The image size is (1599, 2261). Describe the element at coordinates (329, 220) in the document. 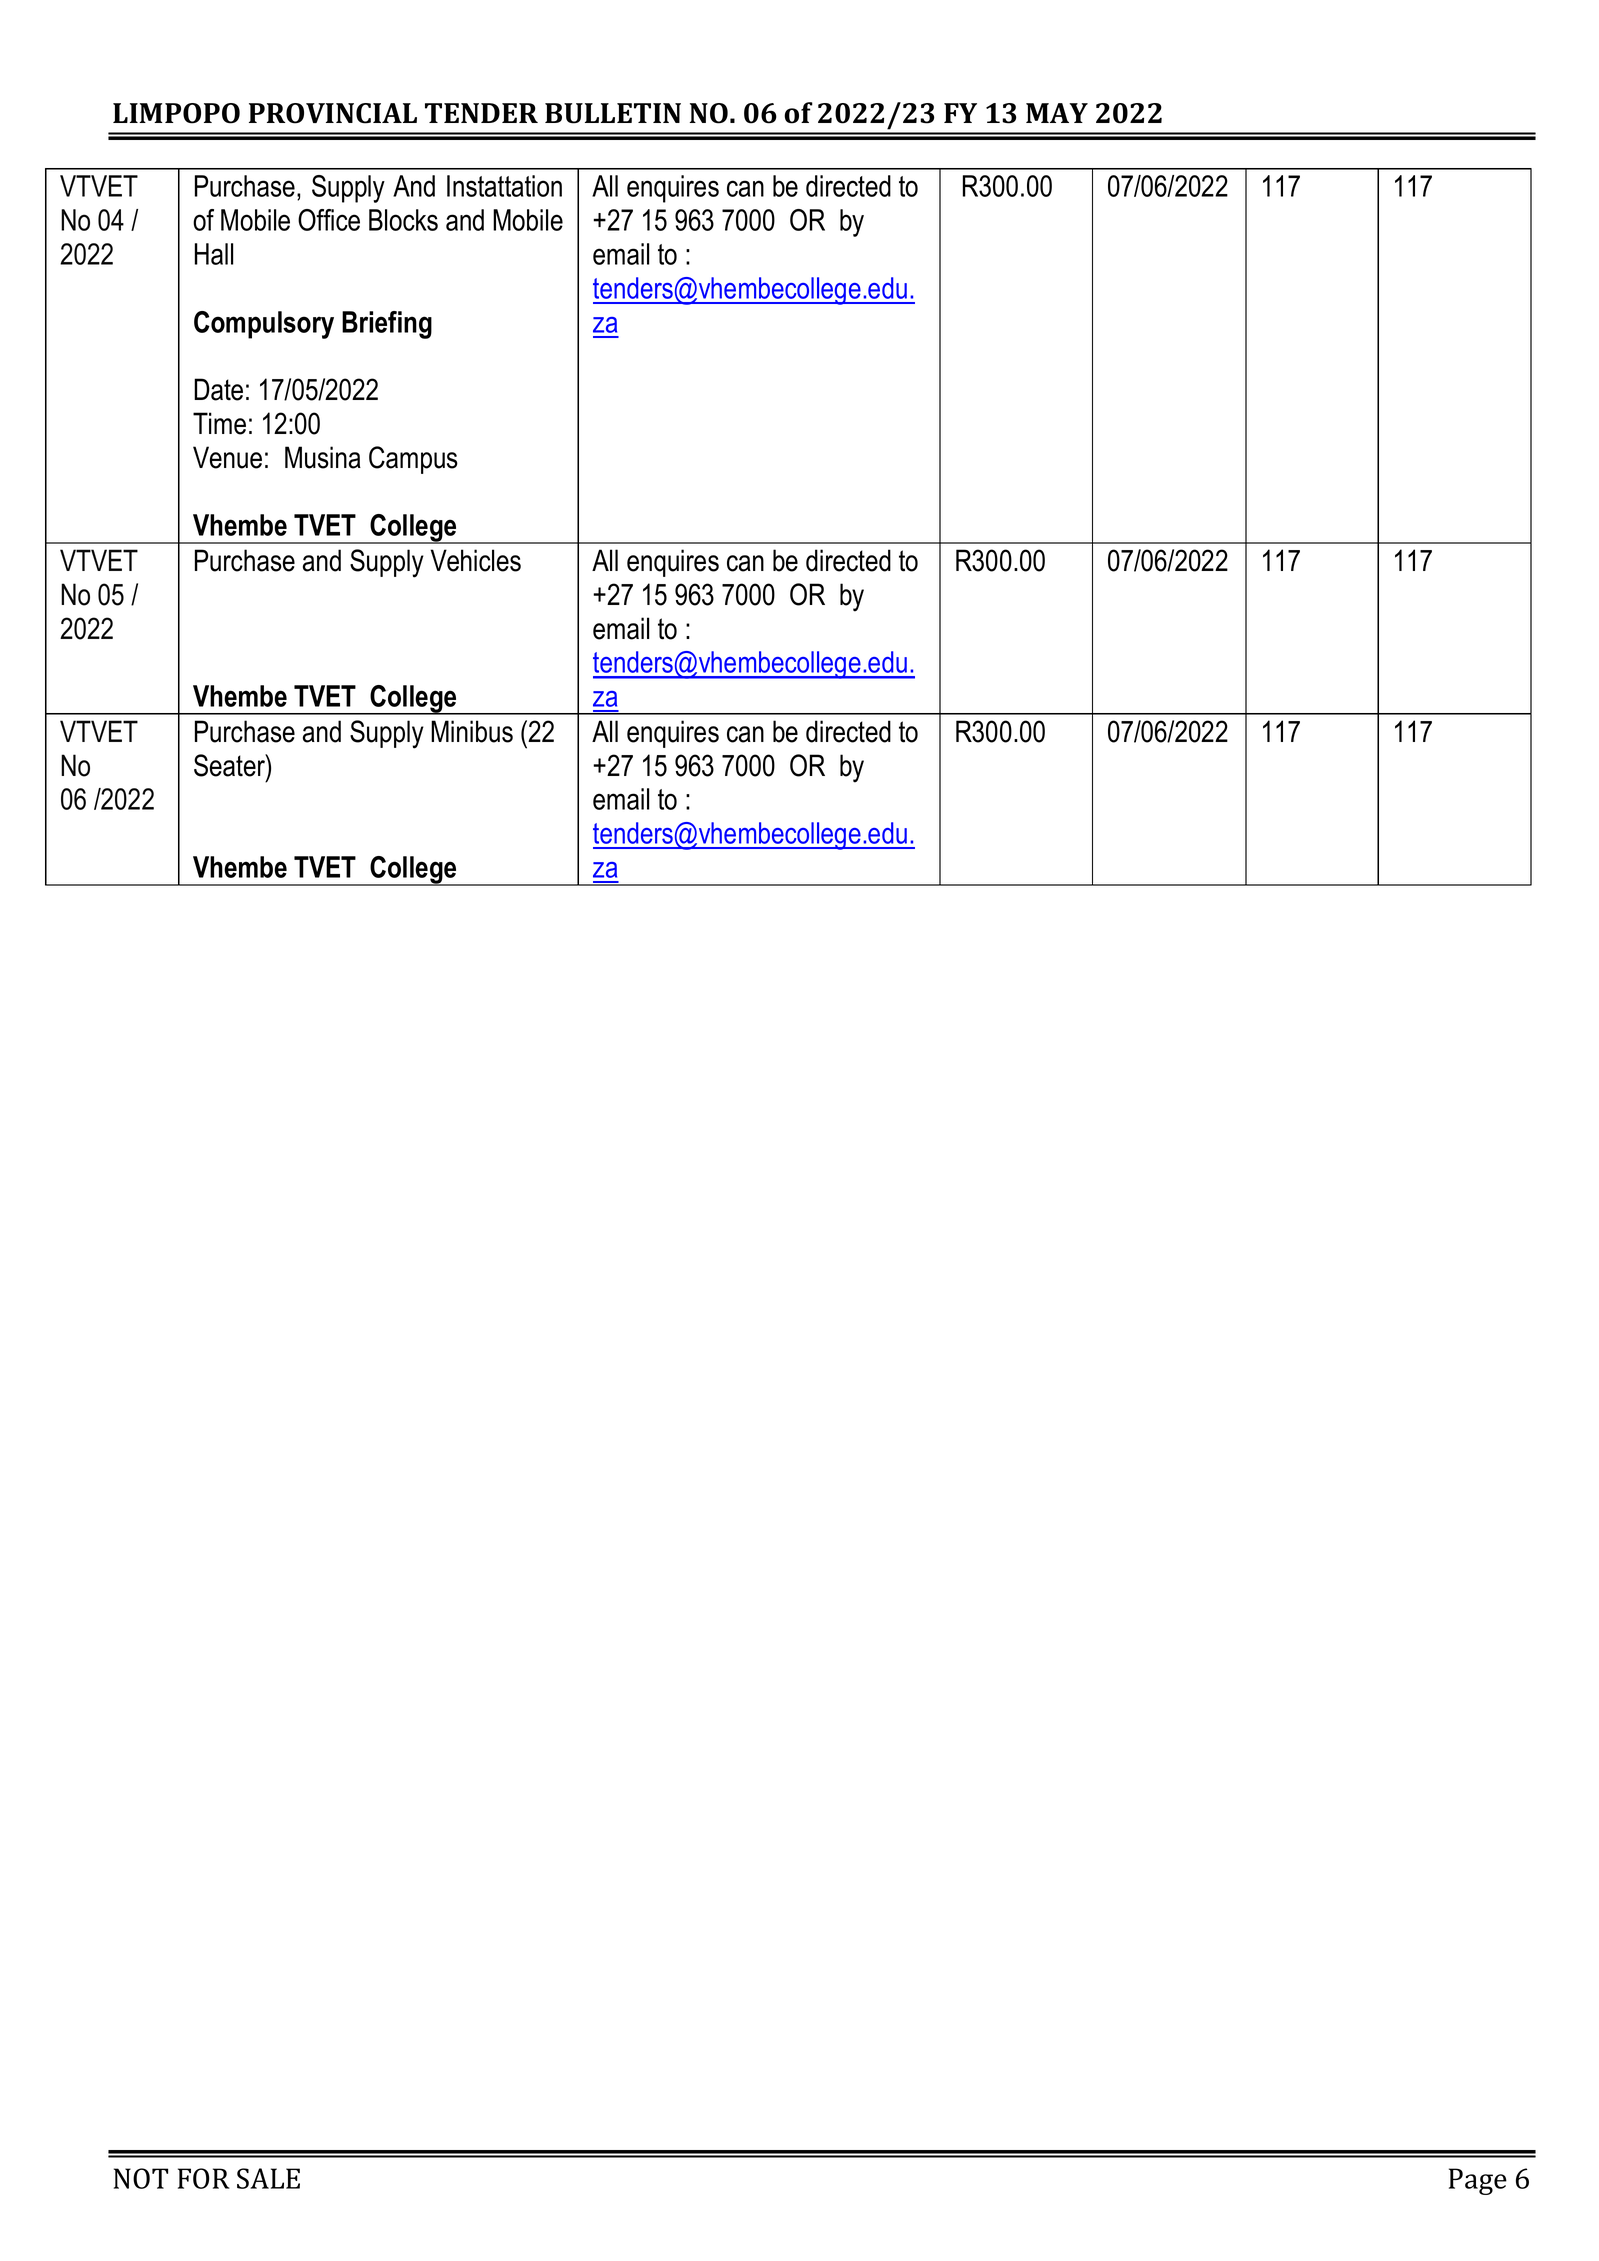

I see `Office` at that location.
